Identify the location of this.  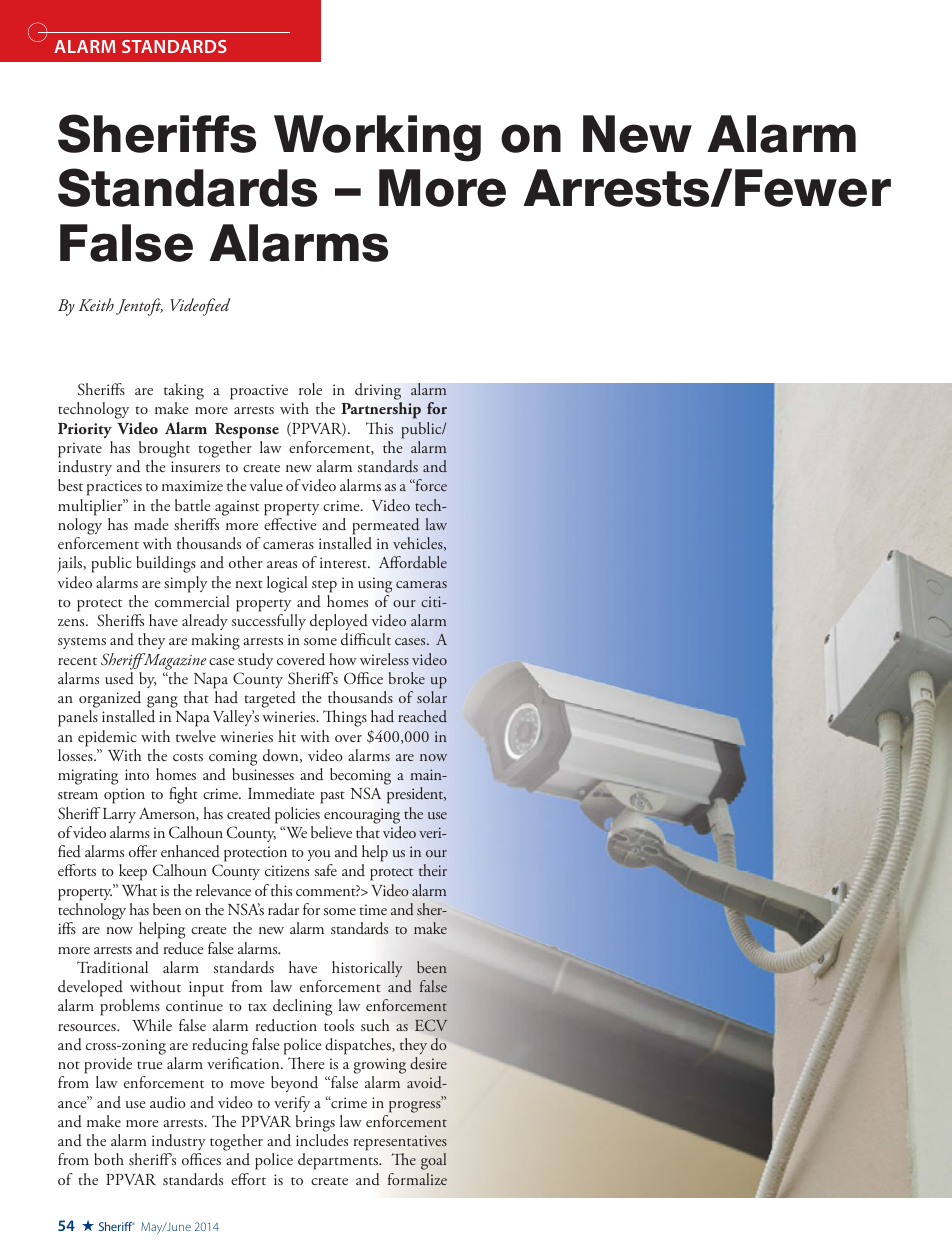
(281, 890).
